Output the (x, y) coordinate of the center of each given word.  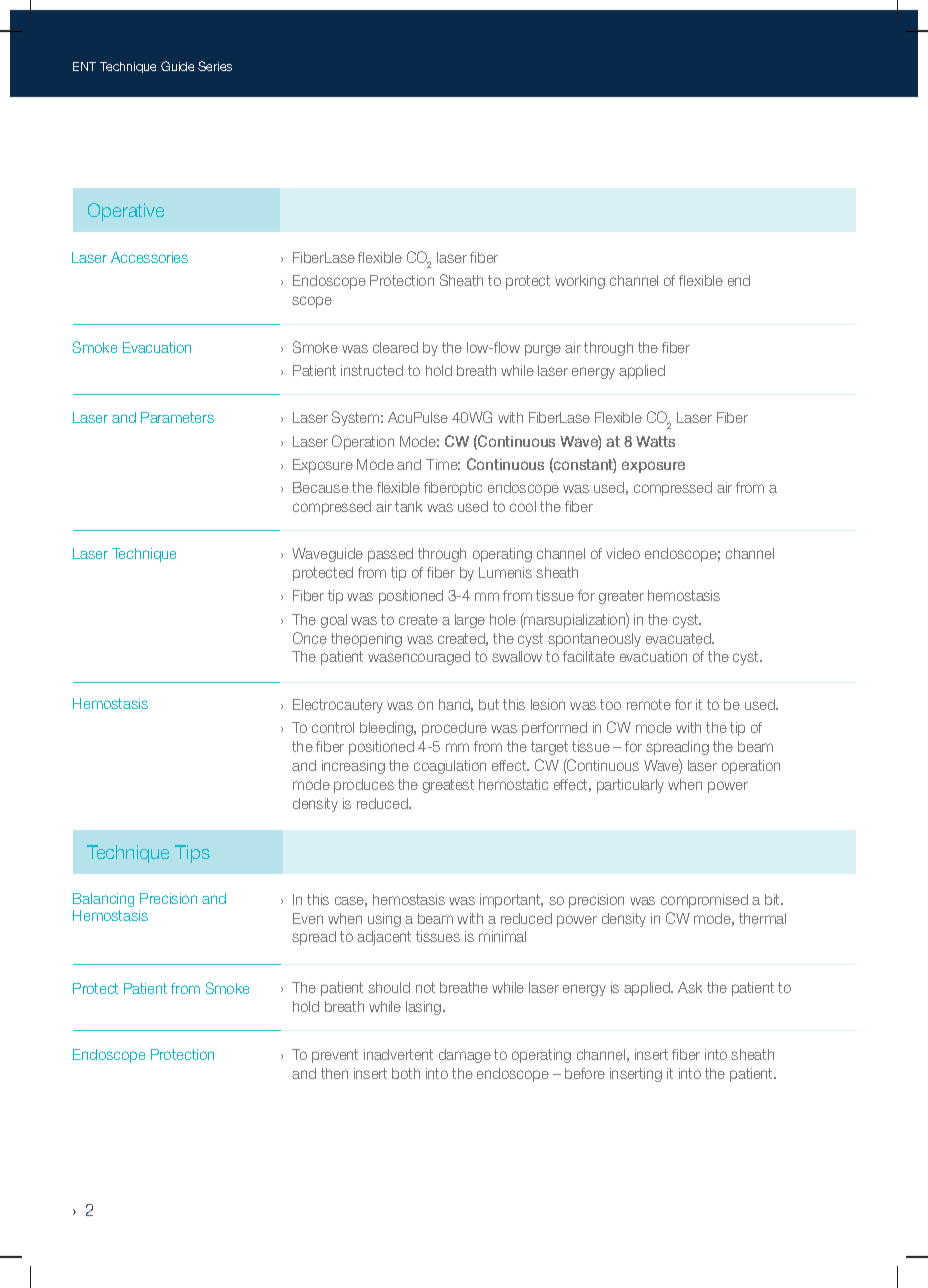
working (580, 282)
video (623, 553)
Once (310, 638)
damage (465, 1056)
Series (215, 66)
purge (543, 350)
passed (390, 555)
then (334, 1073)
